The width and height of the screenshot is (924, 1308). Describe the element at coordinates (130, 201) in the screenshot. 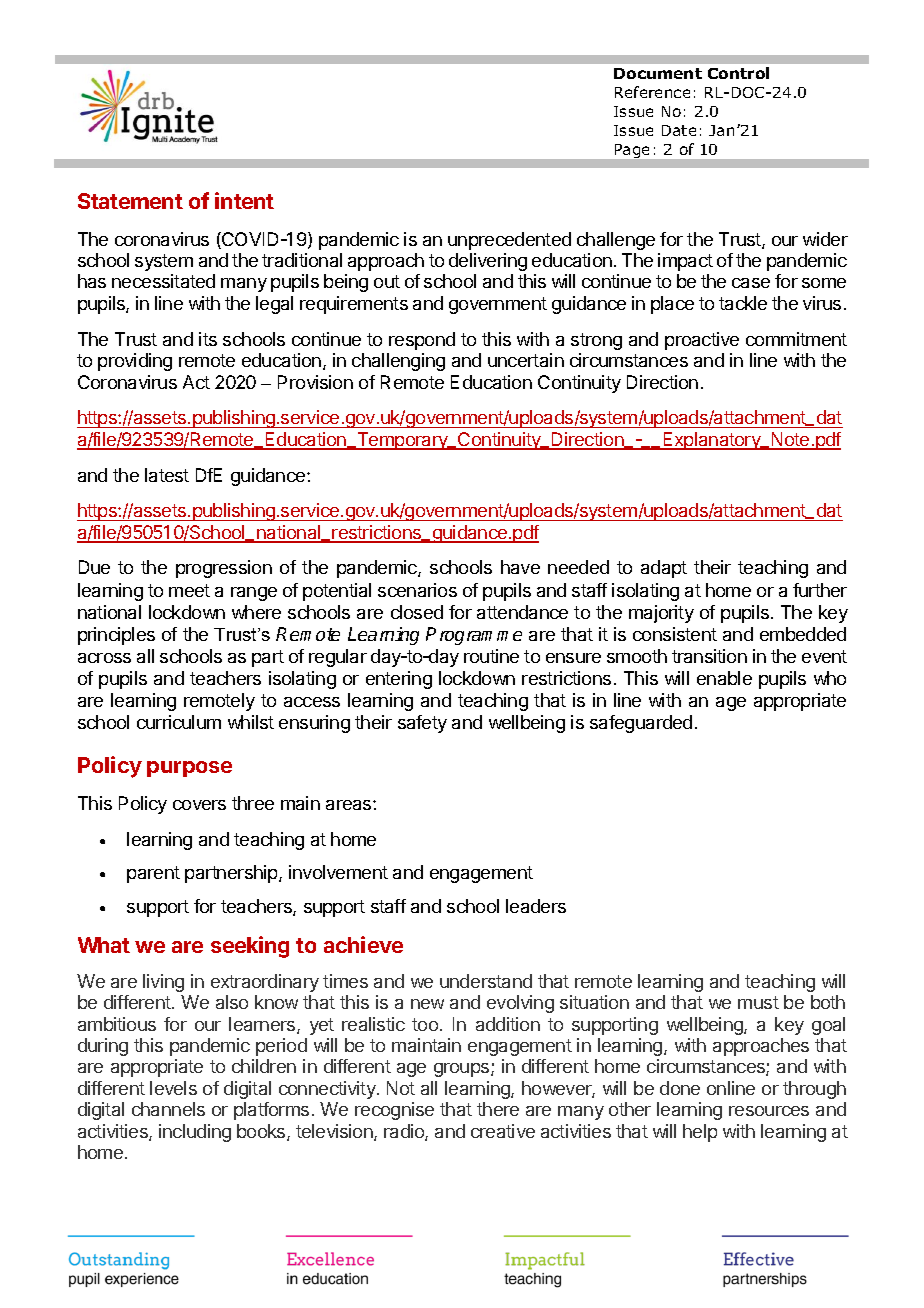

I see `Statement` at that location.
